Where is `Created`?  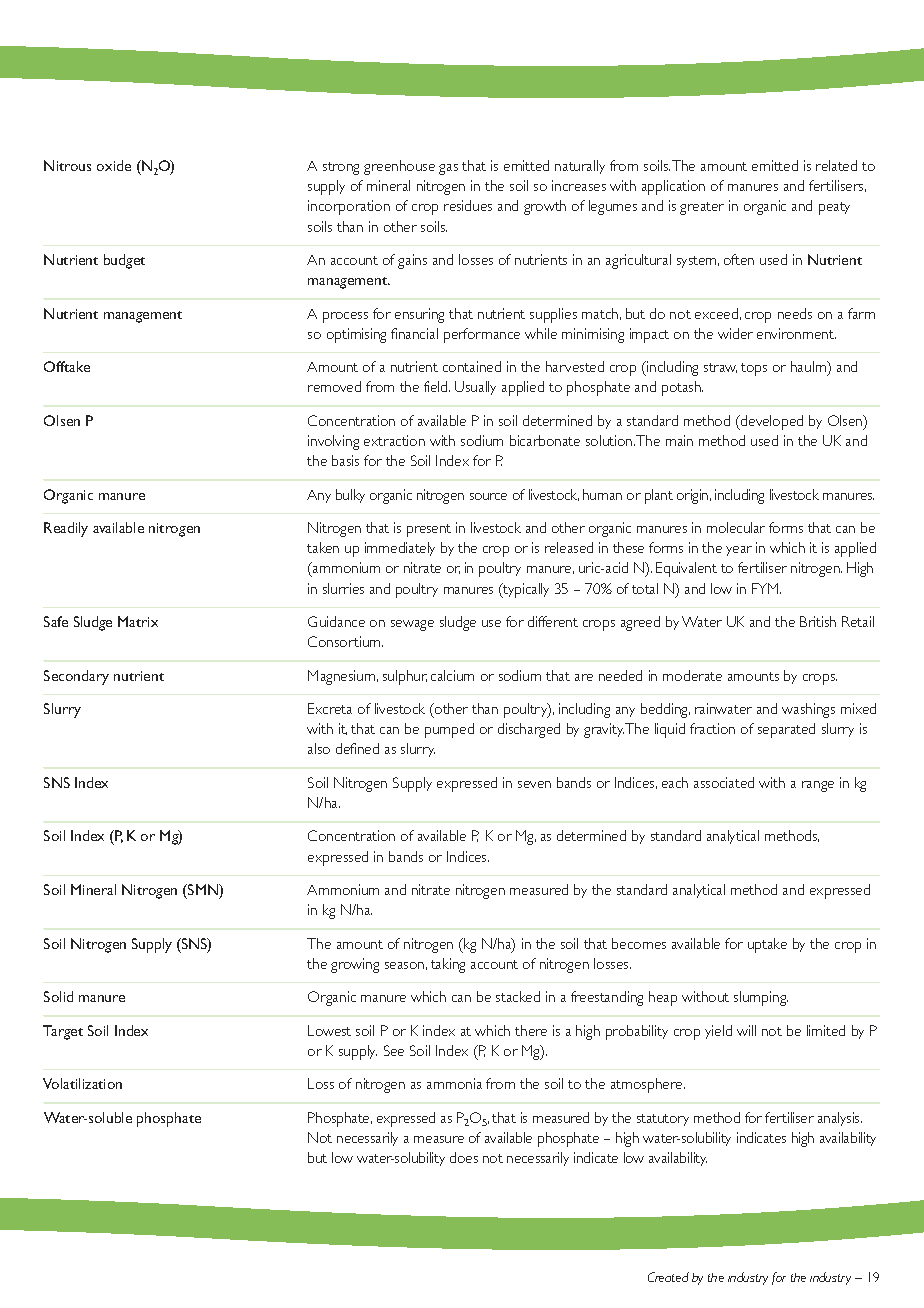 Created is located at coordinates (668, 1277).
